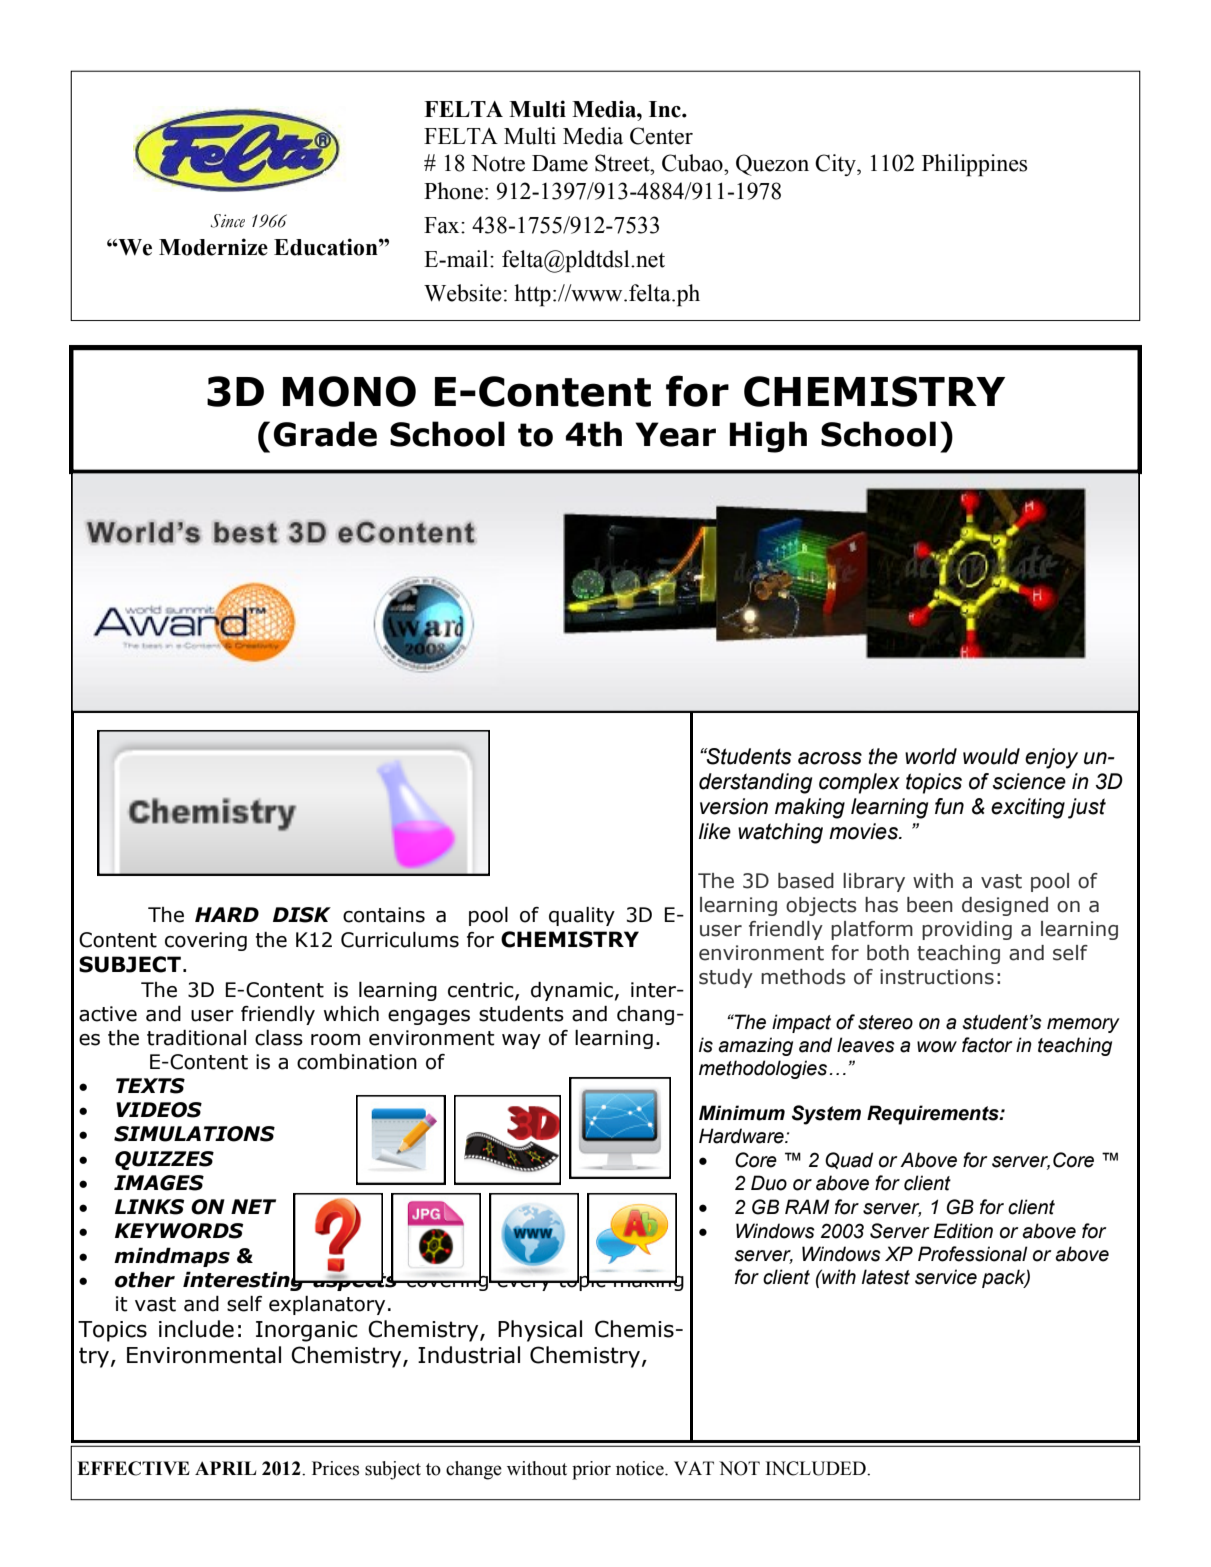  What do you see at coordinates (325, 434) in the image?
I see `Grade` at bounding box center [325, 434].
